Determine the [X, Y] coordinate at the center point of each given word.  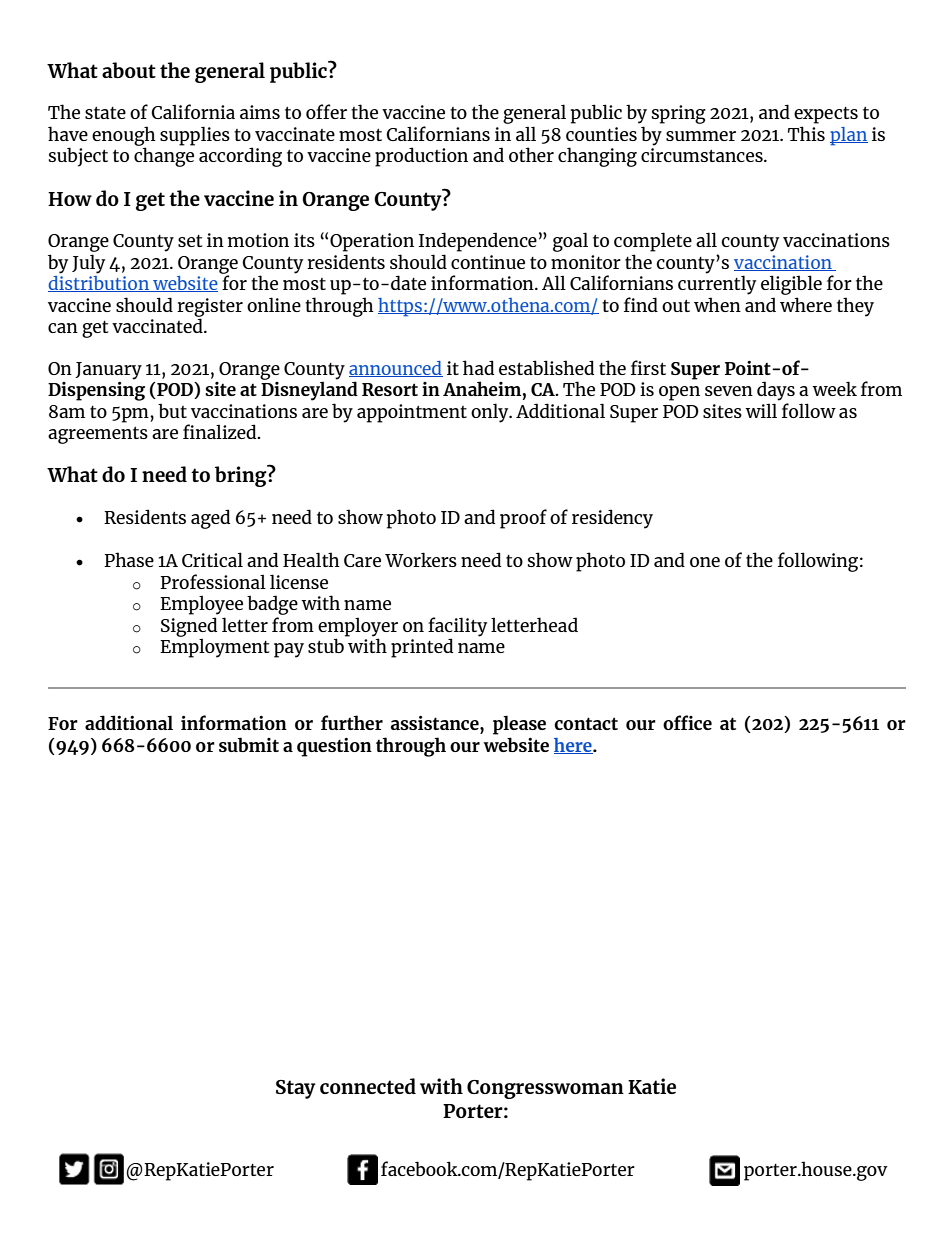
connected [368, 1086]
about [129, 70]
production [421, 157]
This [806, 133]
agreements [98, 435]
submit [249, 744]
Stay [296, 1089]
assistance [436, 723]
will [761, 410]
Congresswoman [545, 1089]
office [687, 722]
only [491, 413]
